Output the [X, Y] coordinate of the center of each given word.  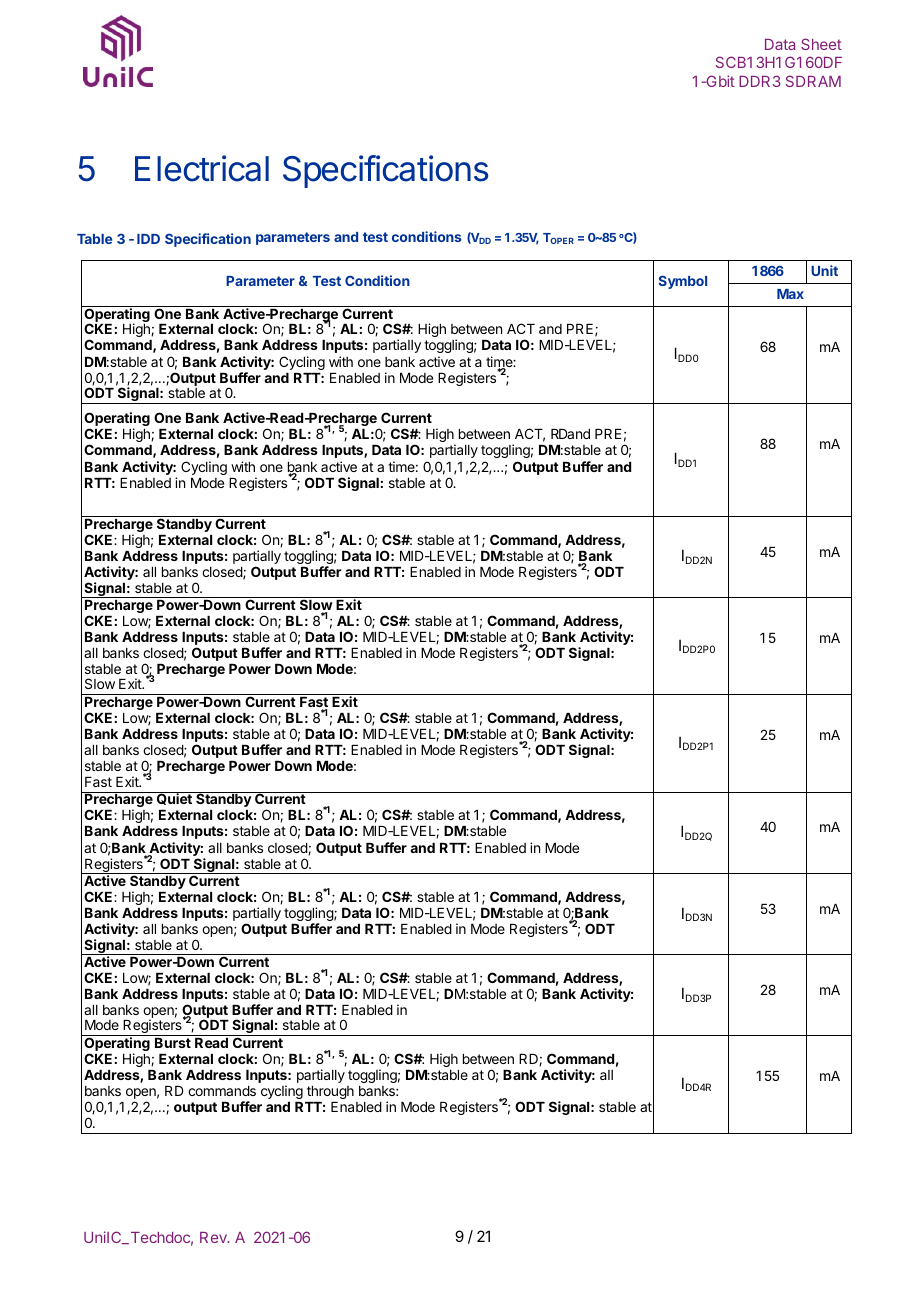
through [330, 1092]
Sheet [821, 44]
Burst [173, 1043]
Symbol [682, 282]
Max [790, 294]
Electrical [202, 168]
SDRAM [813, 81]
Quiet [174, 798]
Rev [214, 1237]
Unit [824, 270]
